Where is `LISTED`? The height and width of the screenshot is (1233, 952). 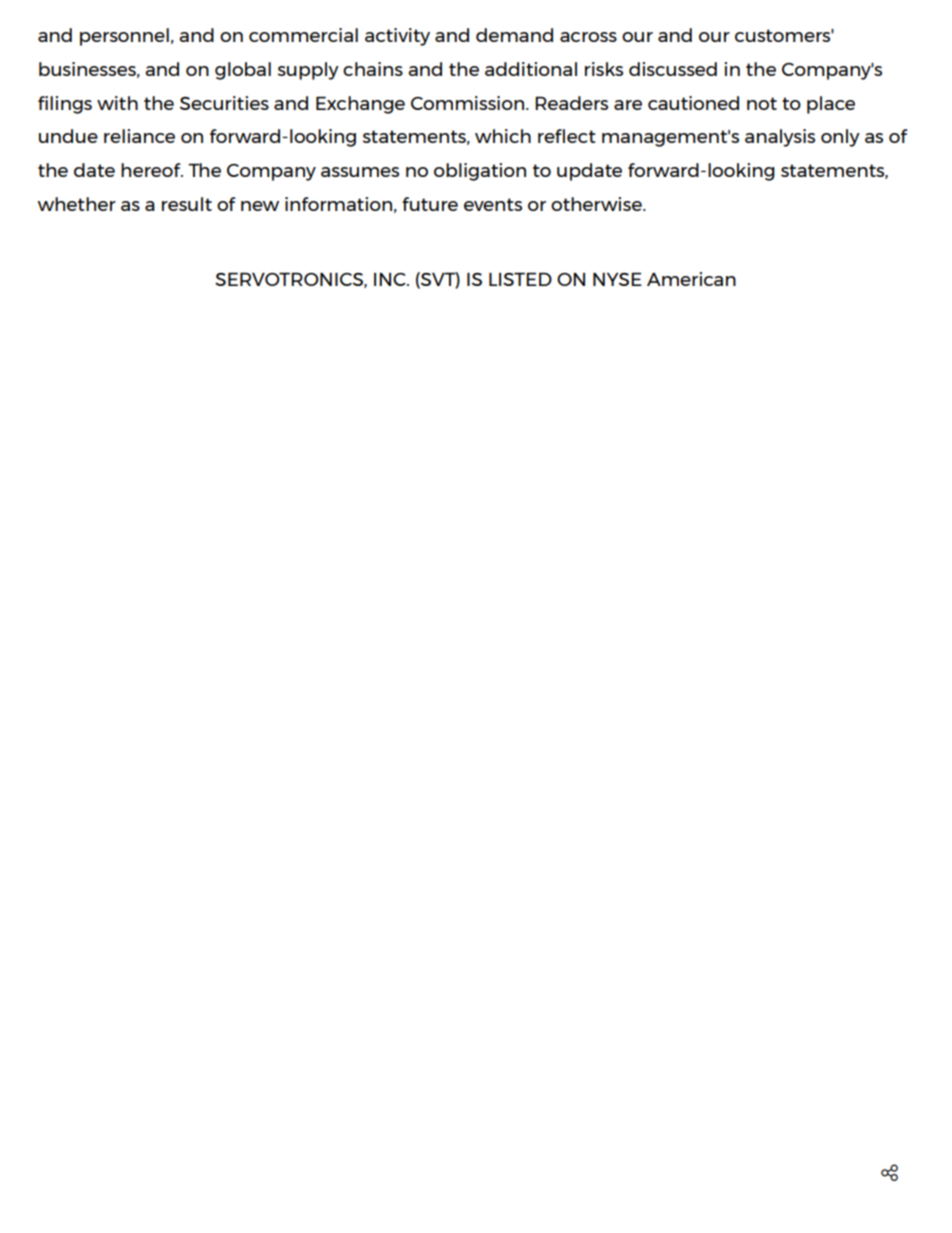 LISTED is located at coordinates (520, 279).
